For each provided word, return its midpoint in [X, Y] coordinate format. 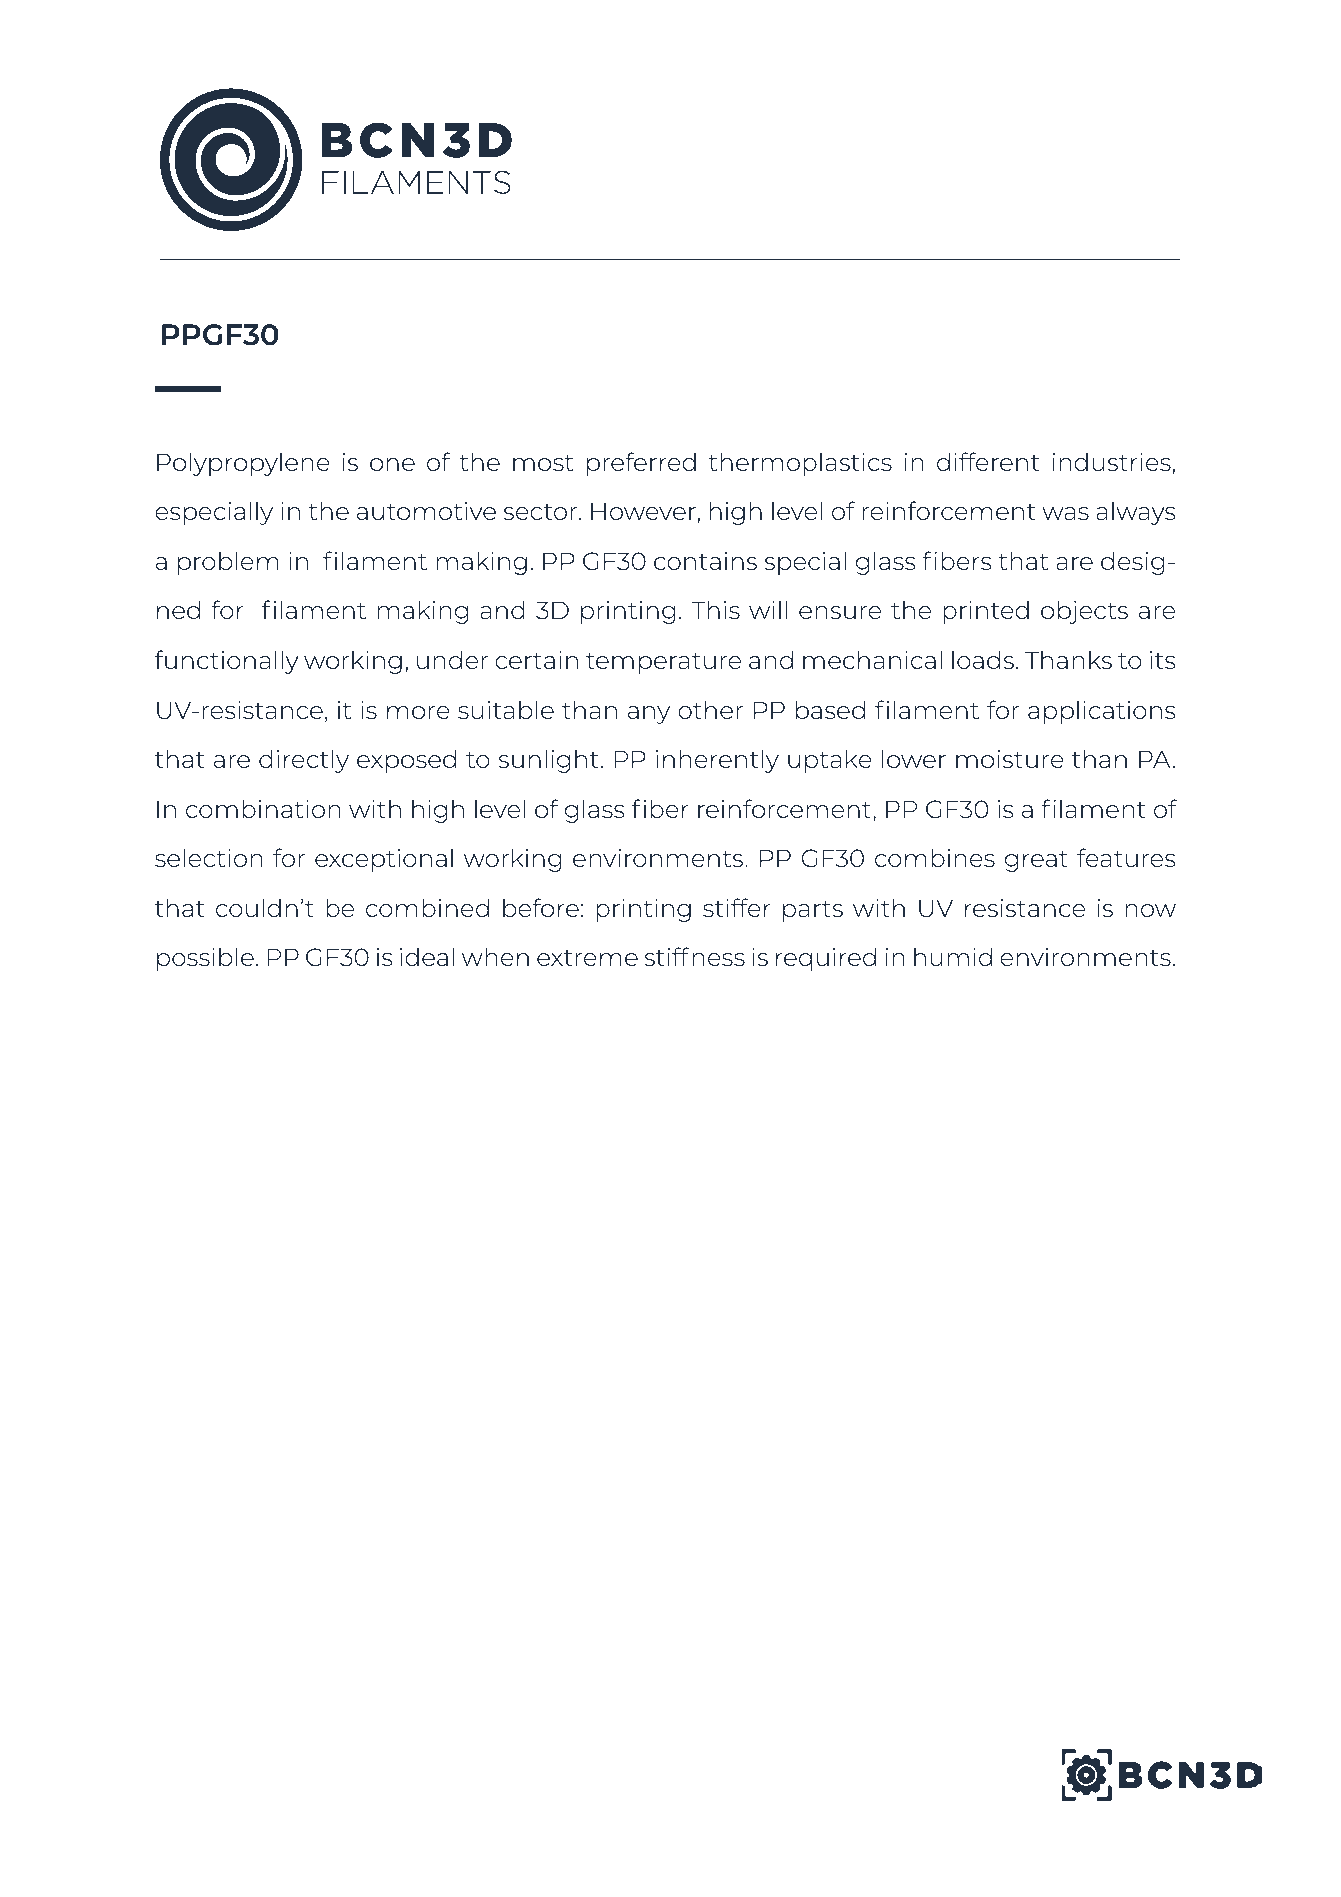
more [418, 712]
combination [263, 808]
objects [1084, 612]
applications [1102, 712]
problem [228, 563]
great [1036, 861]
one [392, 464]
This [715, 609]
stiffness [694, 956]
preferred [641, 464]
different [988, 461]
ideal [427, 956]
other [710, 709]
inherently [717, 761]
